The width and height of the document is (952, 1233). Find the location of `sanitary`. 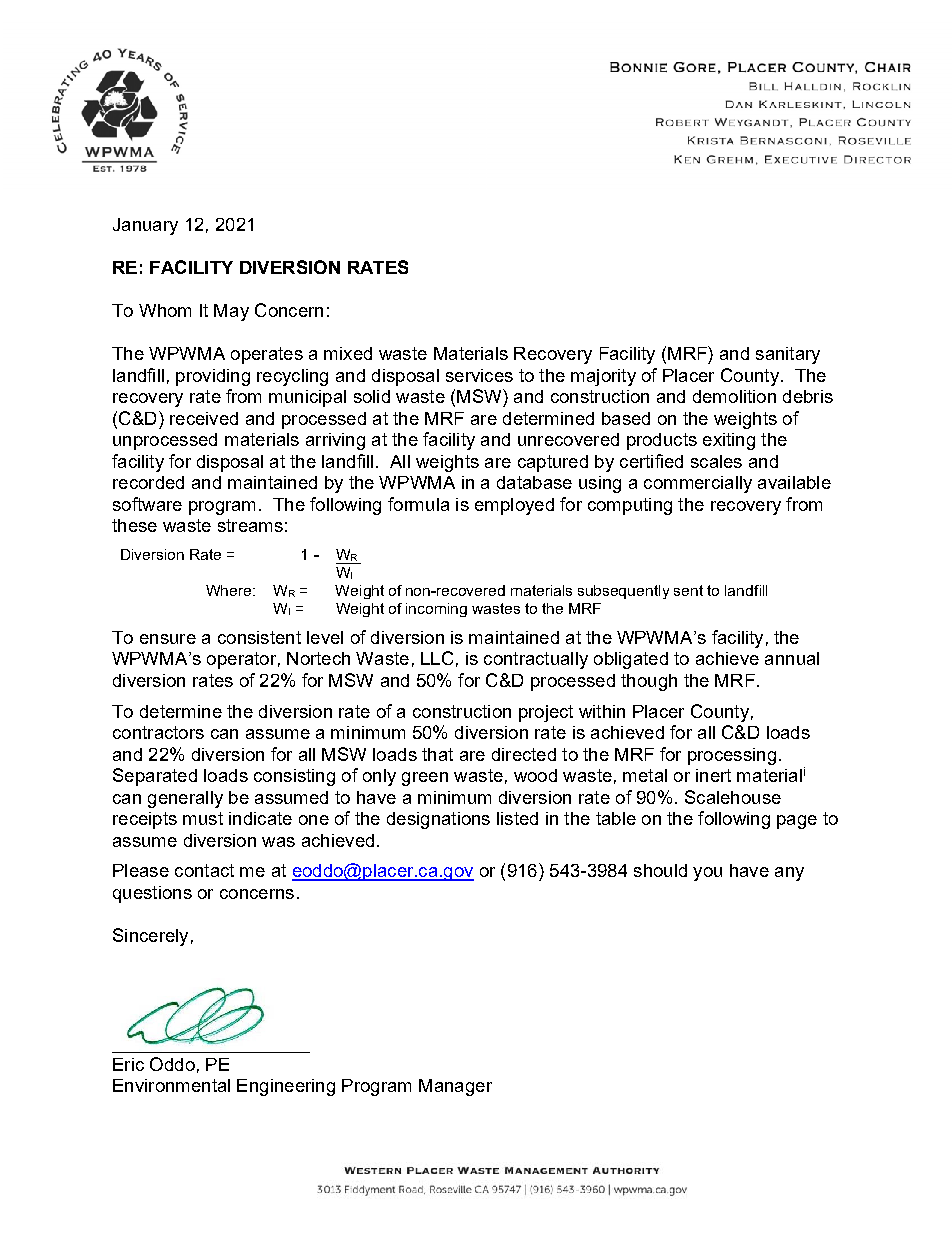

sanitary is located at coordinates (788, 355).
